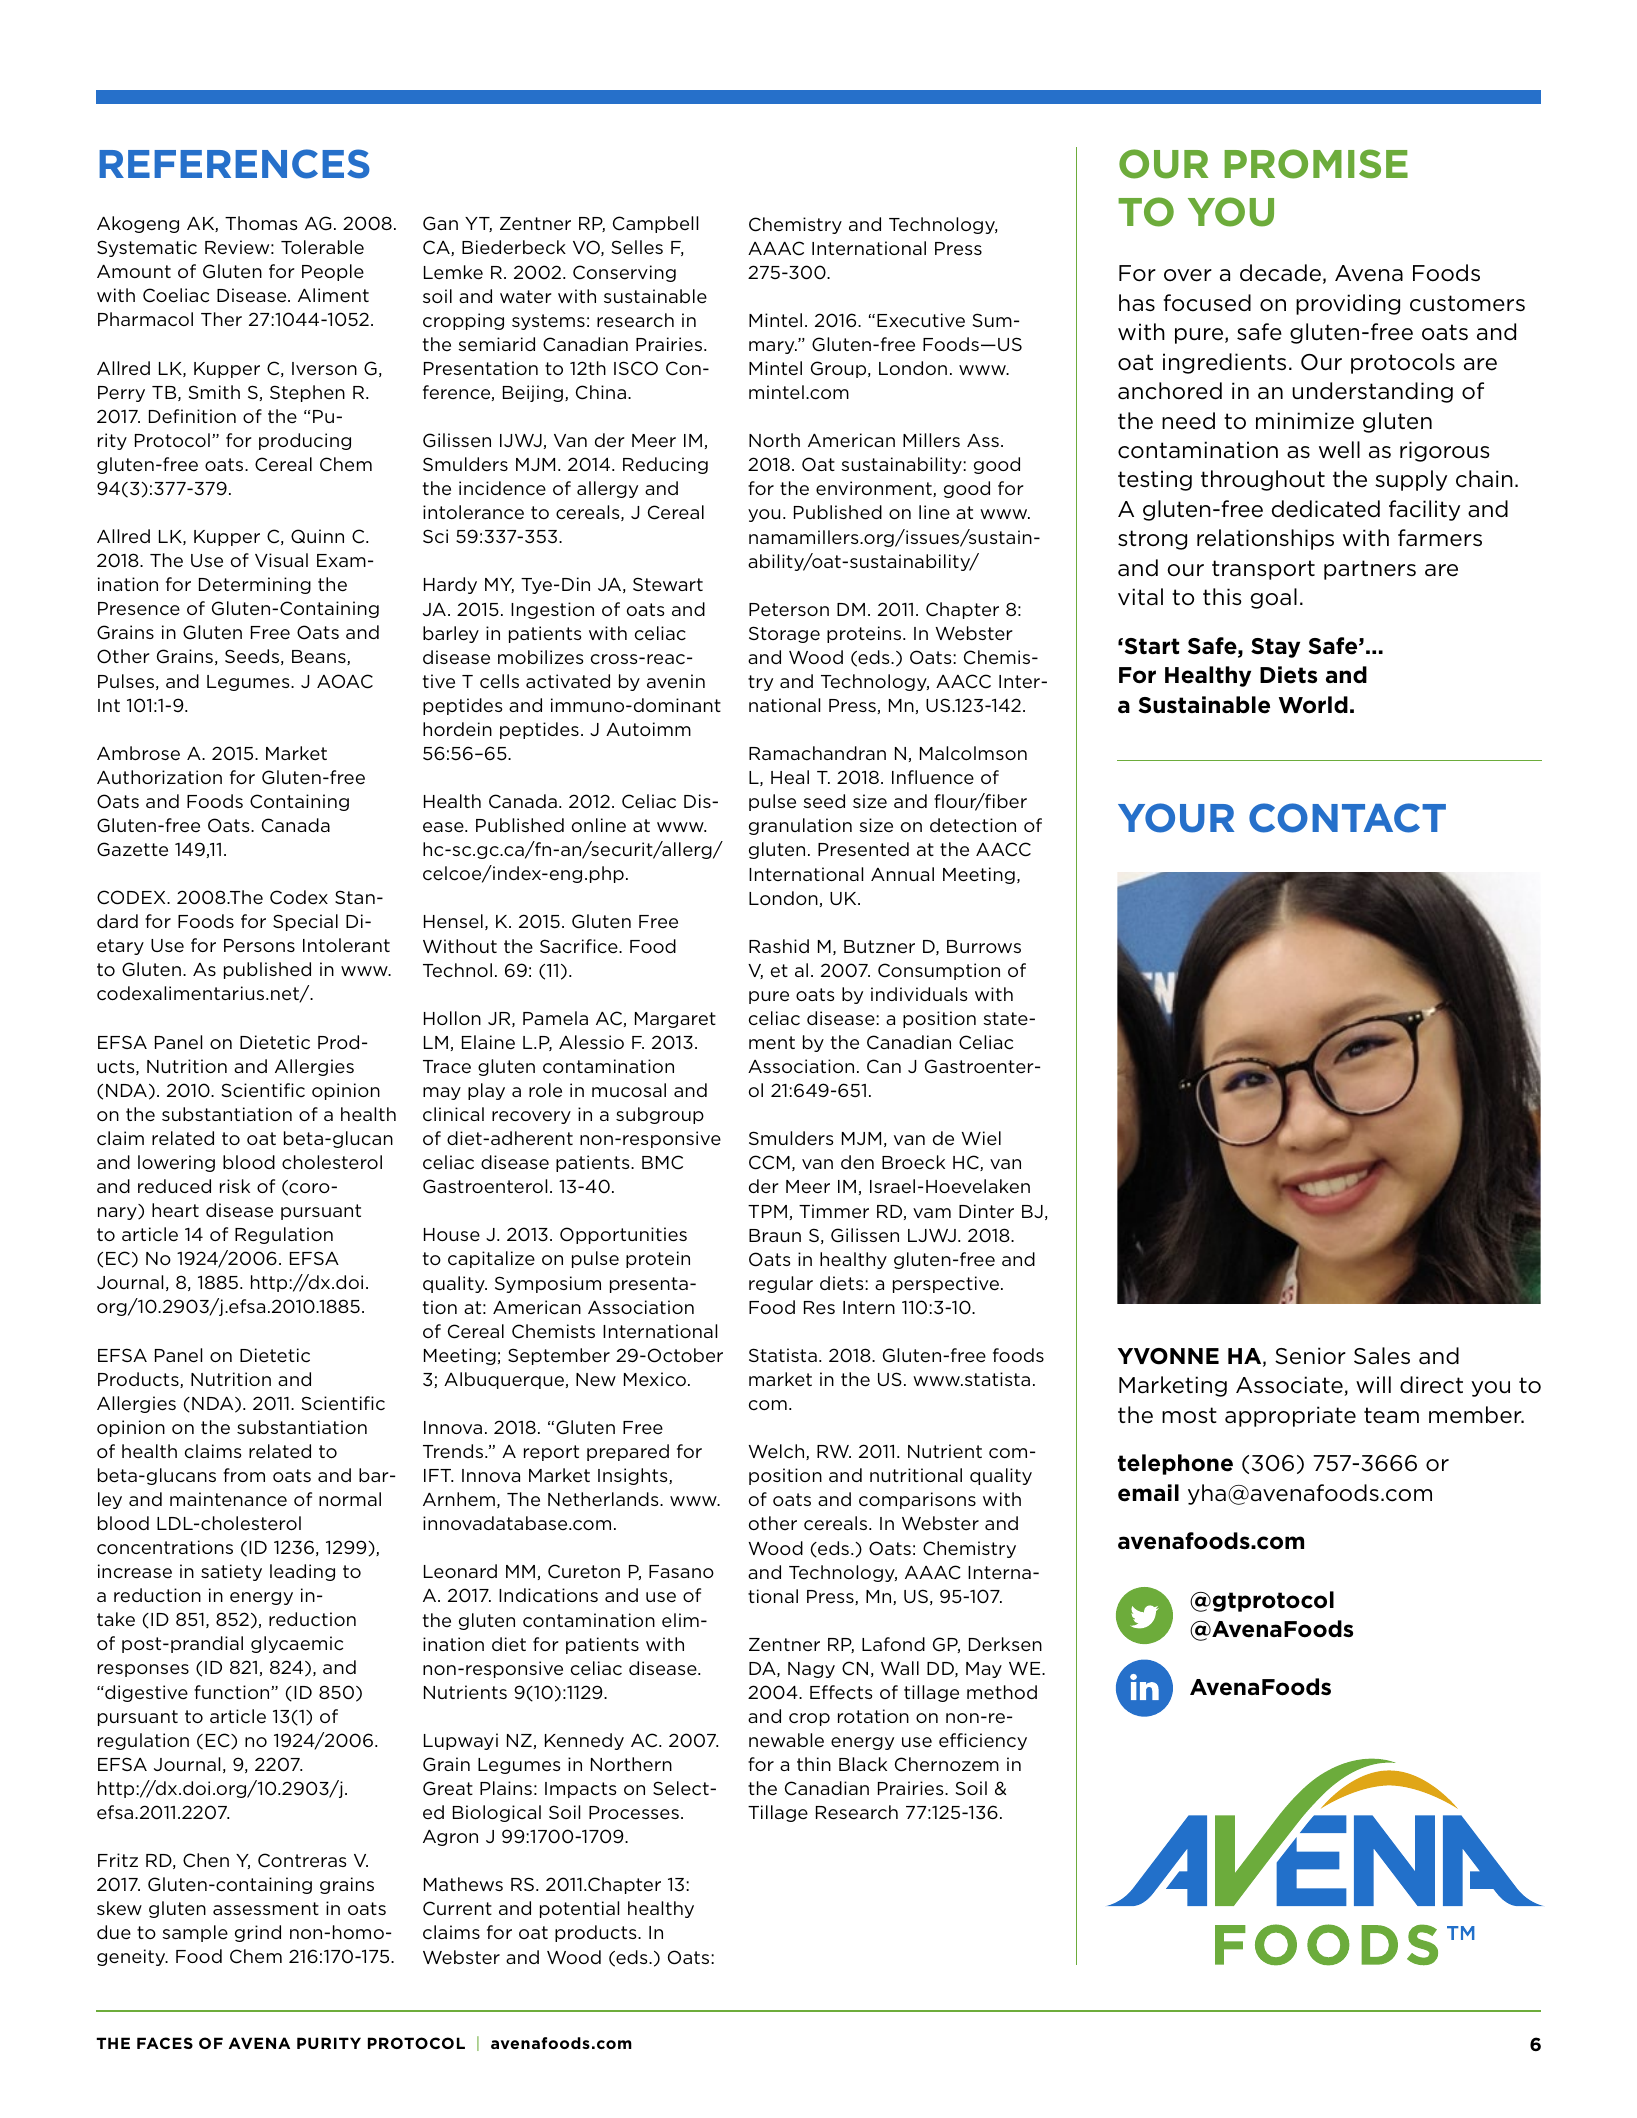  I want to click on Thomas, so click(261, 223).
